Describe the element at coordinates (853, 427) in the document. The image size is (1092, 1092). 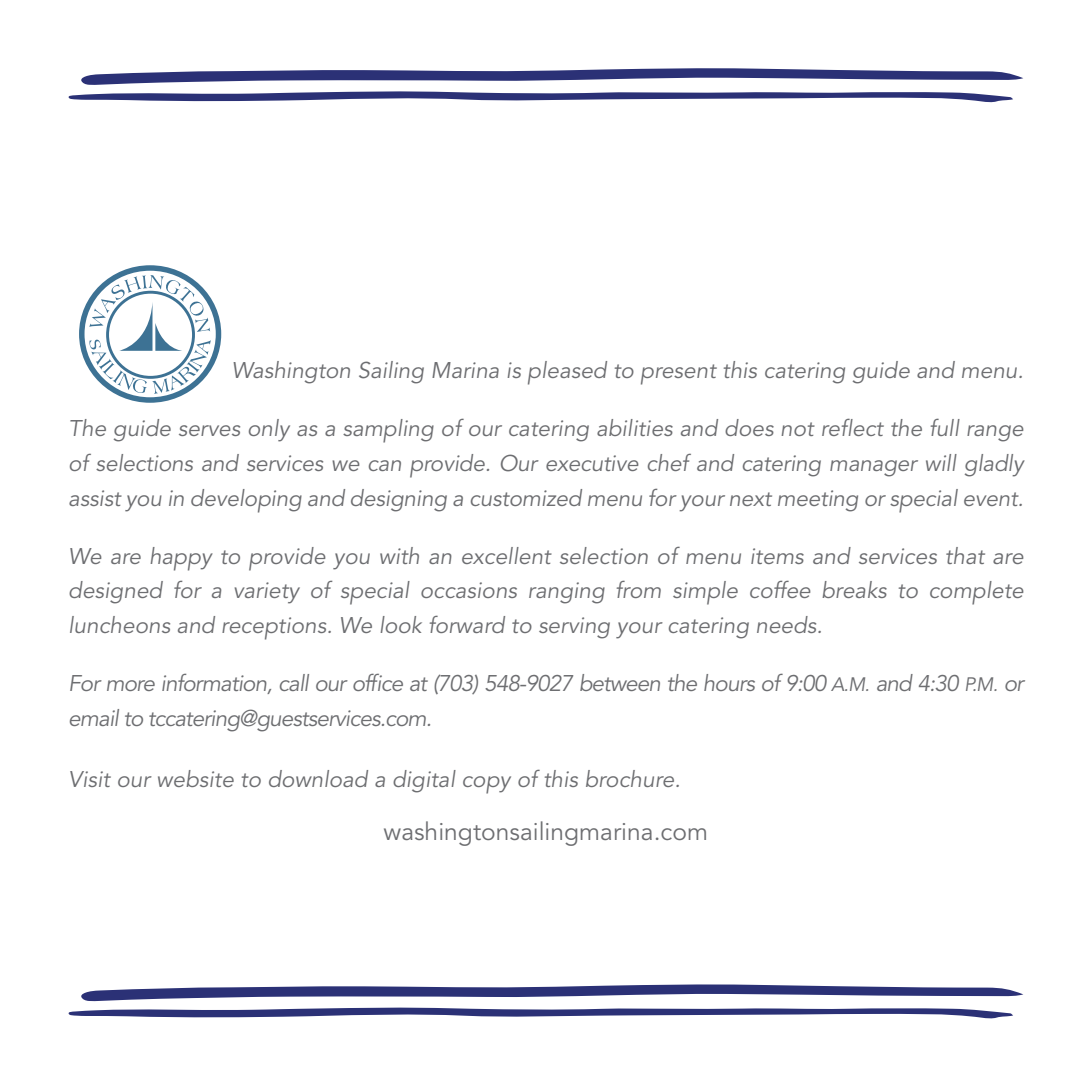
I see `reflect` at that location.
